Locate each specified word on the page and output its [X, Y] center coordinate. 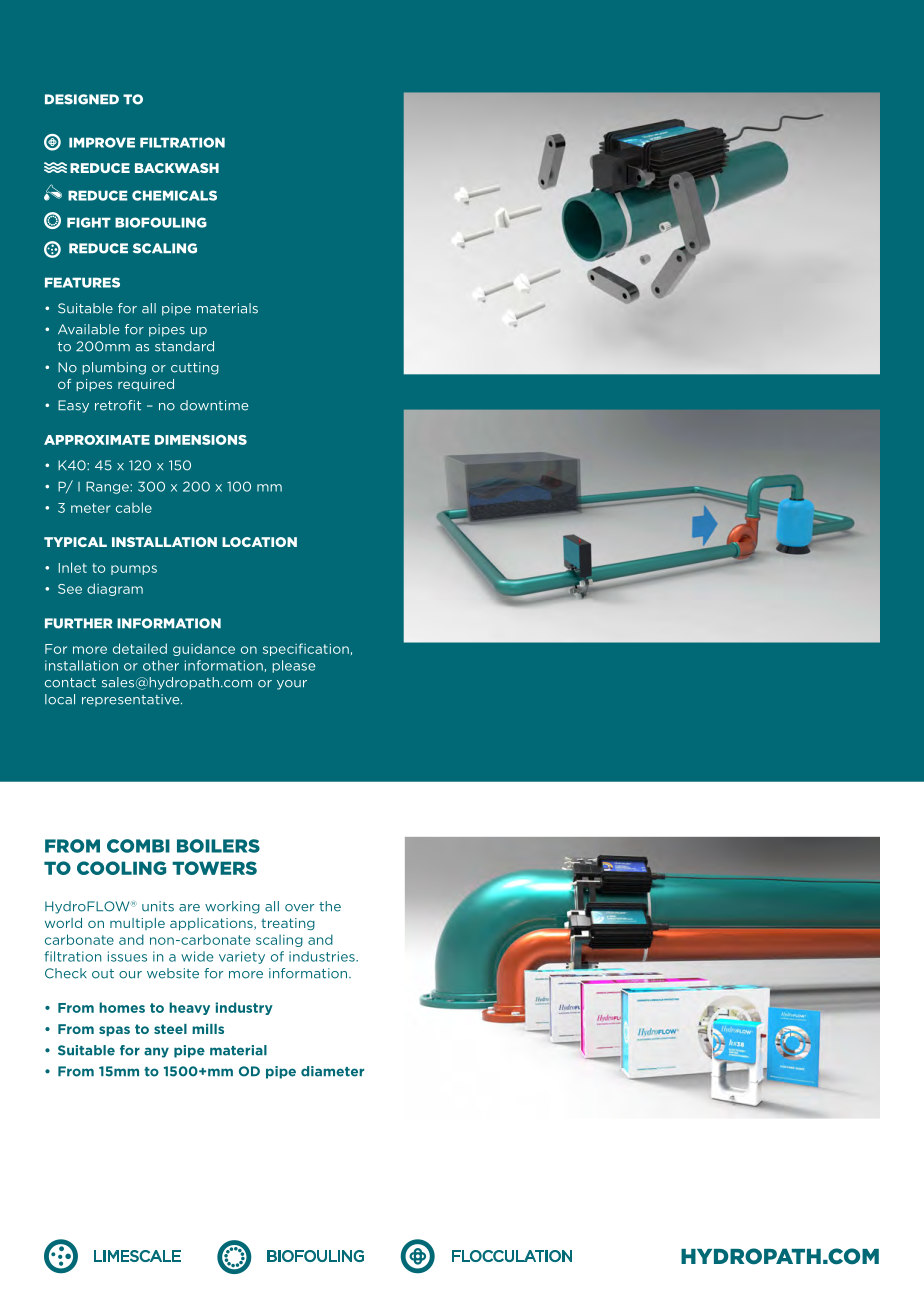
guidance [204, 649]
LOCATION [259, 542]
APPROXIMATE [97, 440]
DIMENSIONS [201, 440]
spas [114, 1031]
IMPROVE [102, 142]
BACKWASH [177, 168]
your [292, 685]
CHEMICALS [174, 195]
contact [70, 683]
